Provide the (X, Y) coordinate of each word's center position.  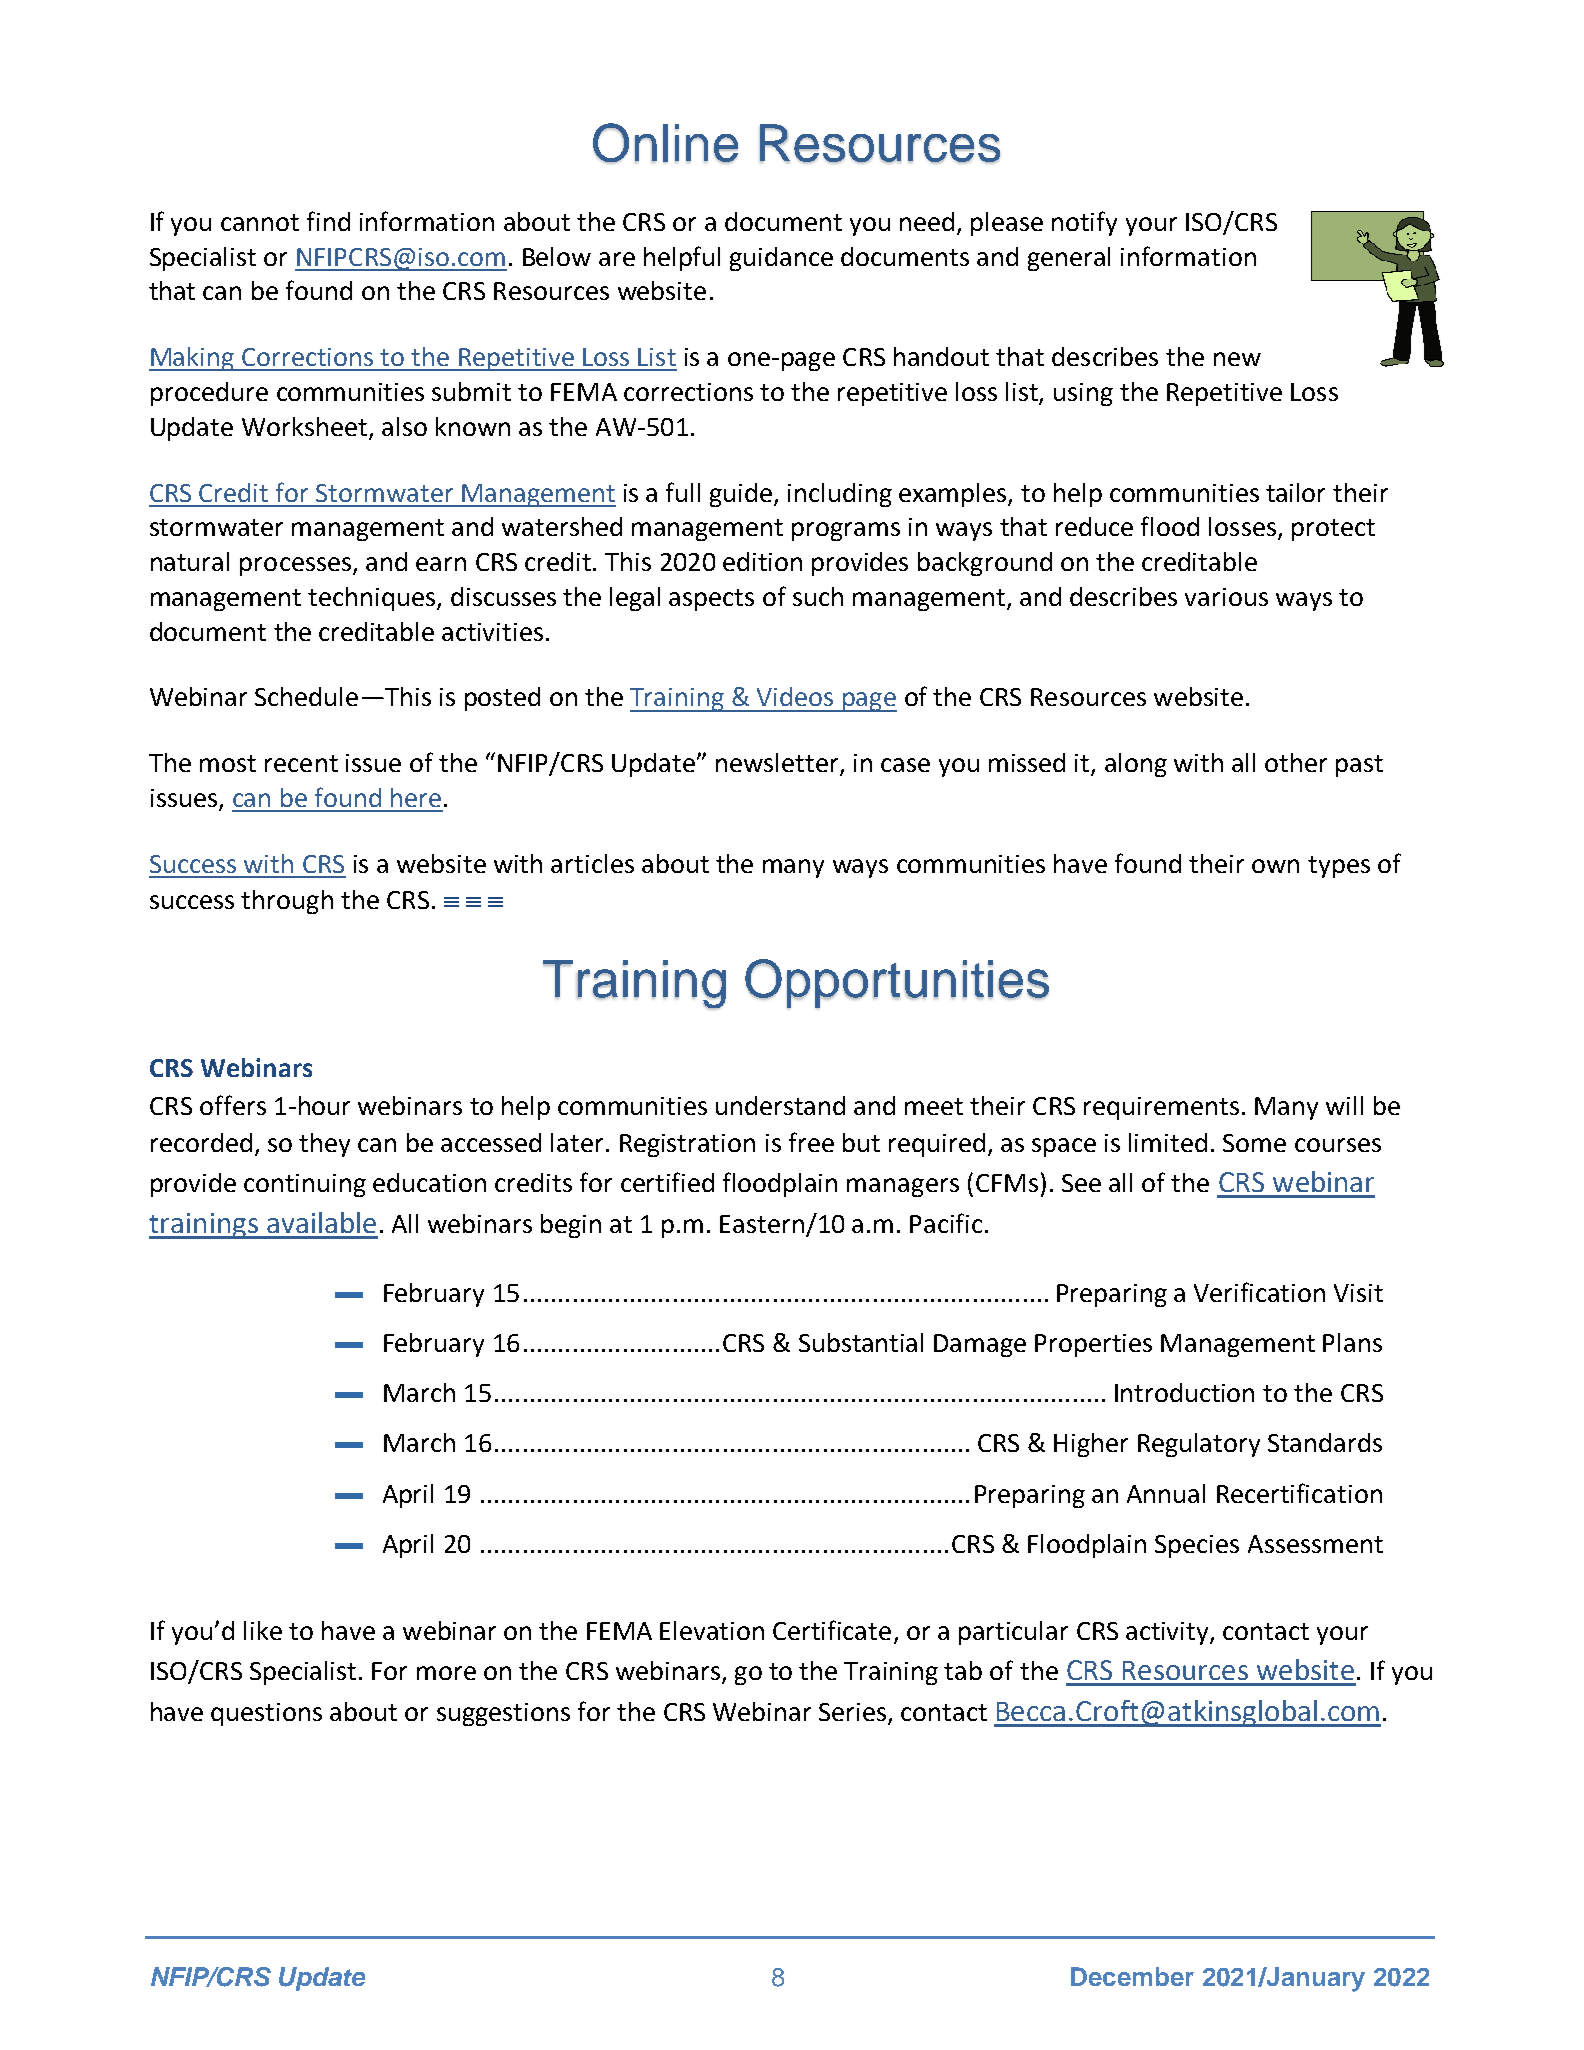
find (328, 221)
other (1296, 762)
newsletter (778, 764)
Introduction (1184, 1392)
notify (1084, 223)
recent (301, 763)
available (321, 1222)
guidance (781, 259)
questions (266, 1714)
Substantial (861, 1342)
